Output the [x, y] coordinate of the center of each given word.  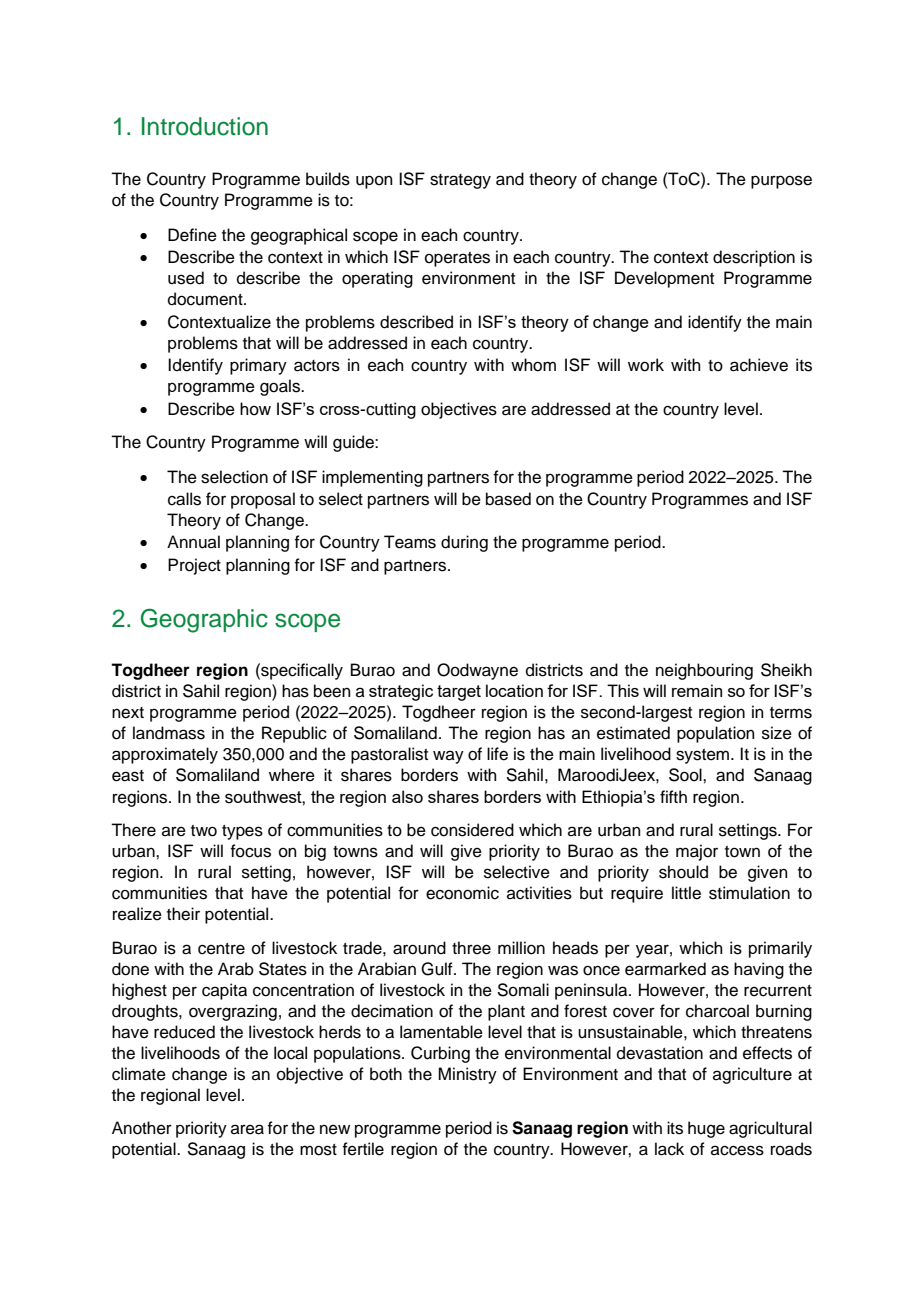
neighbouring [704, 671]
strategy [460, 181]
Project [194, 566]
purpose [781, 182]
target [459, 693]
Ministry [467, 1075]
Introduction [205, 126]
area [247, 1129]
